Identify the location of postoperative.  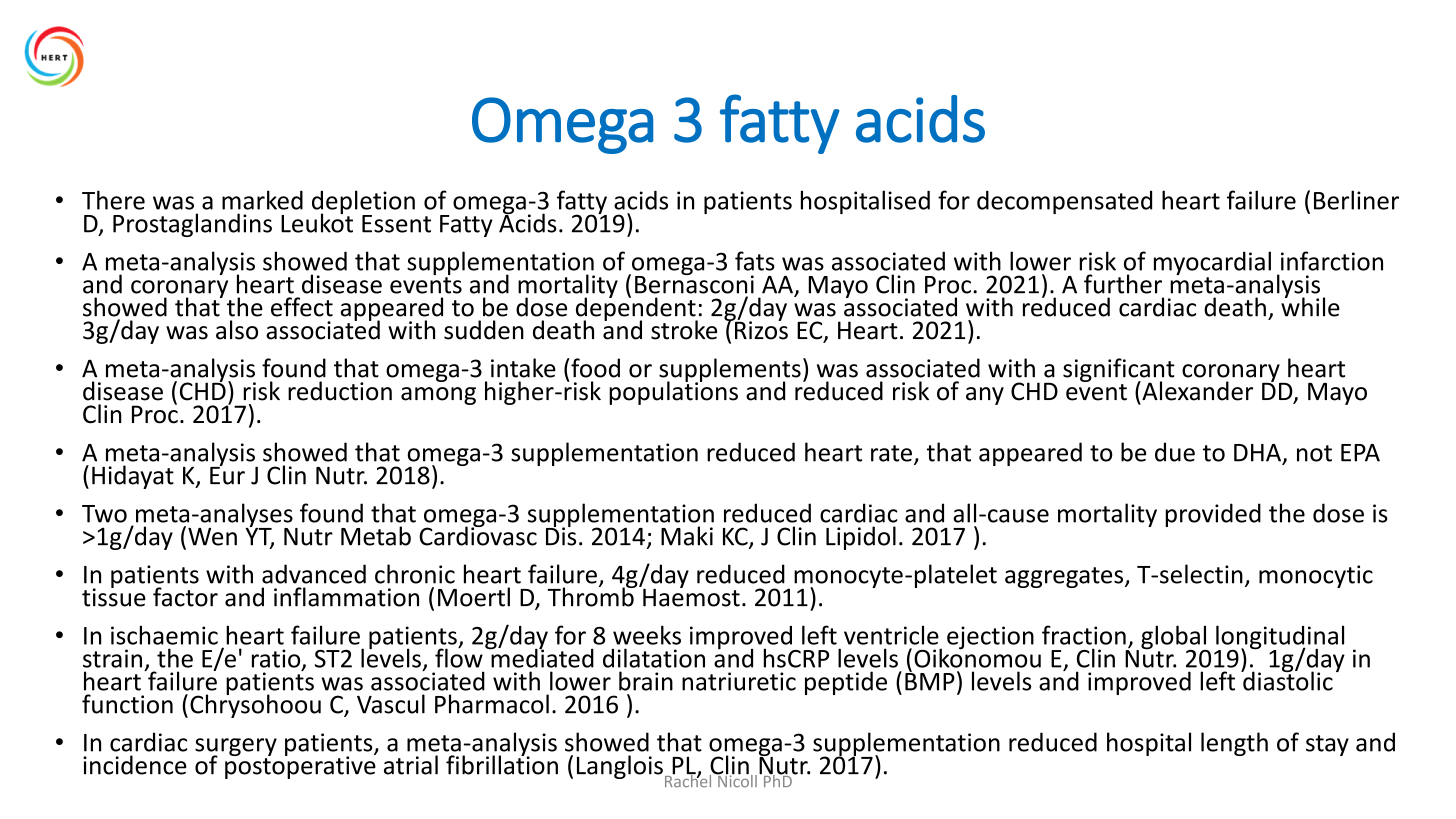
(300, 766).
